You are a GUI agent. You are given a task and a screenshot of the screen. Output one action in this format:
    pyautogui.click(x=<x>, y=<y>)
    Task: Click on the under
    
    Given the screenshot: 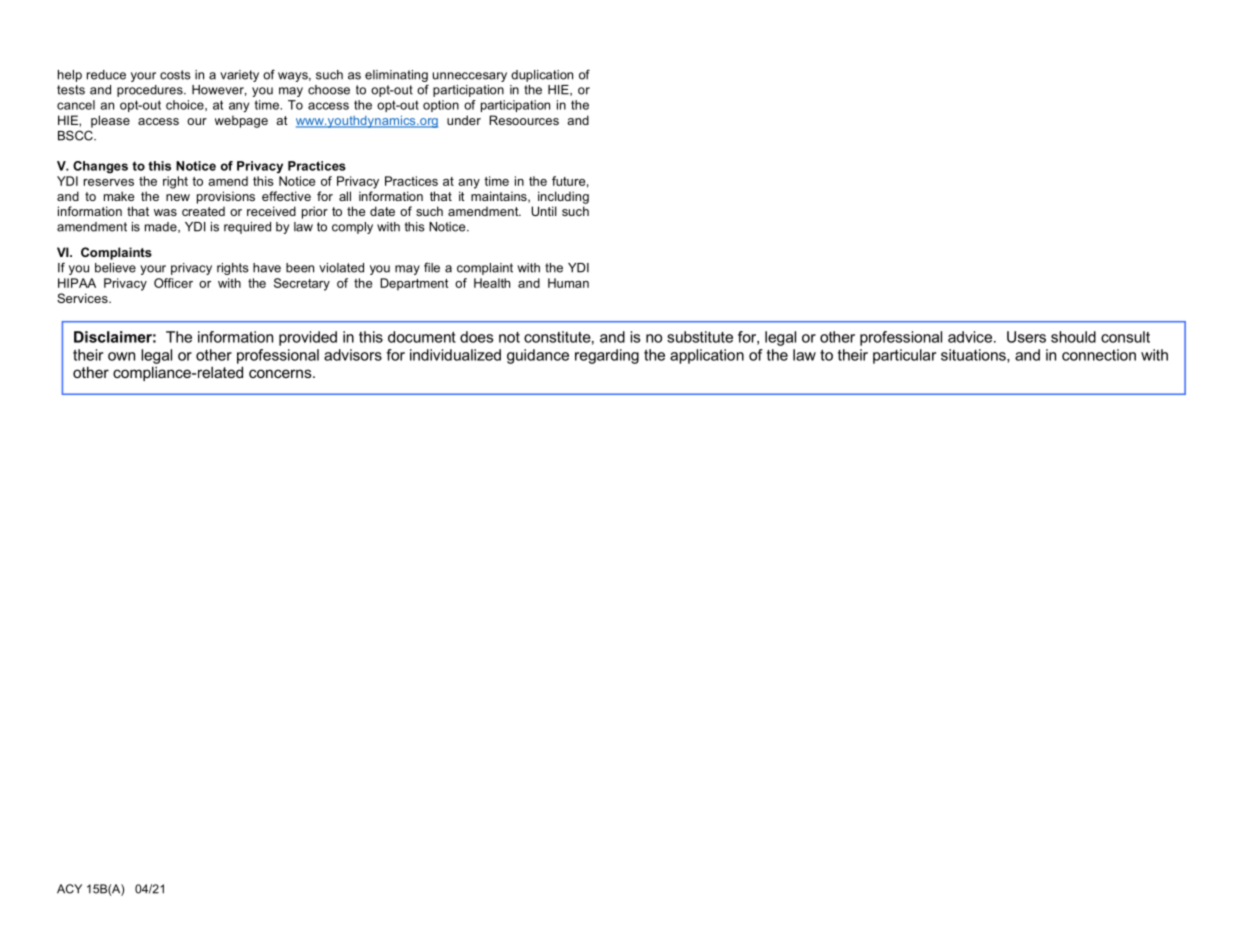 What is the action you would take?
    pyautogui.click(x=464, y=120)
